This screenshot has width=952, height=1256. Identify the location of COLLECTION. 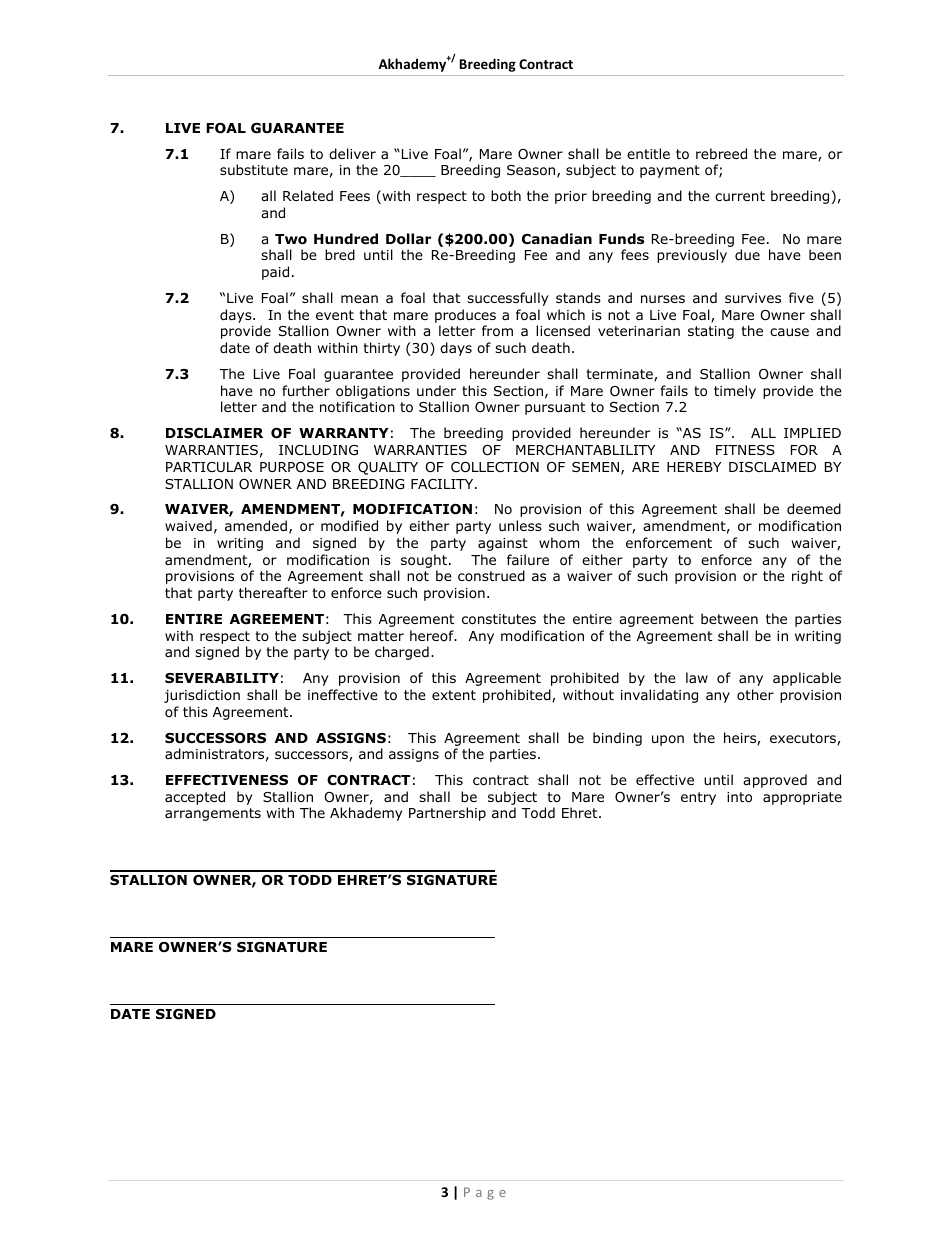
(495, 467).
